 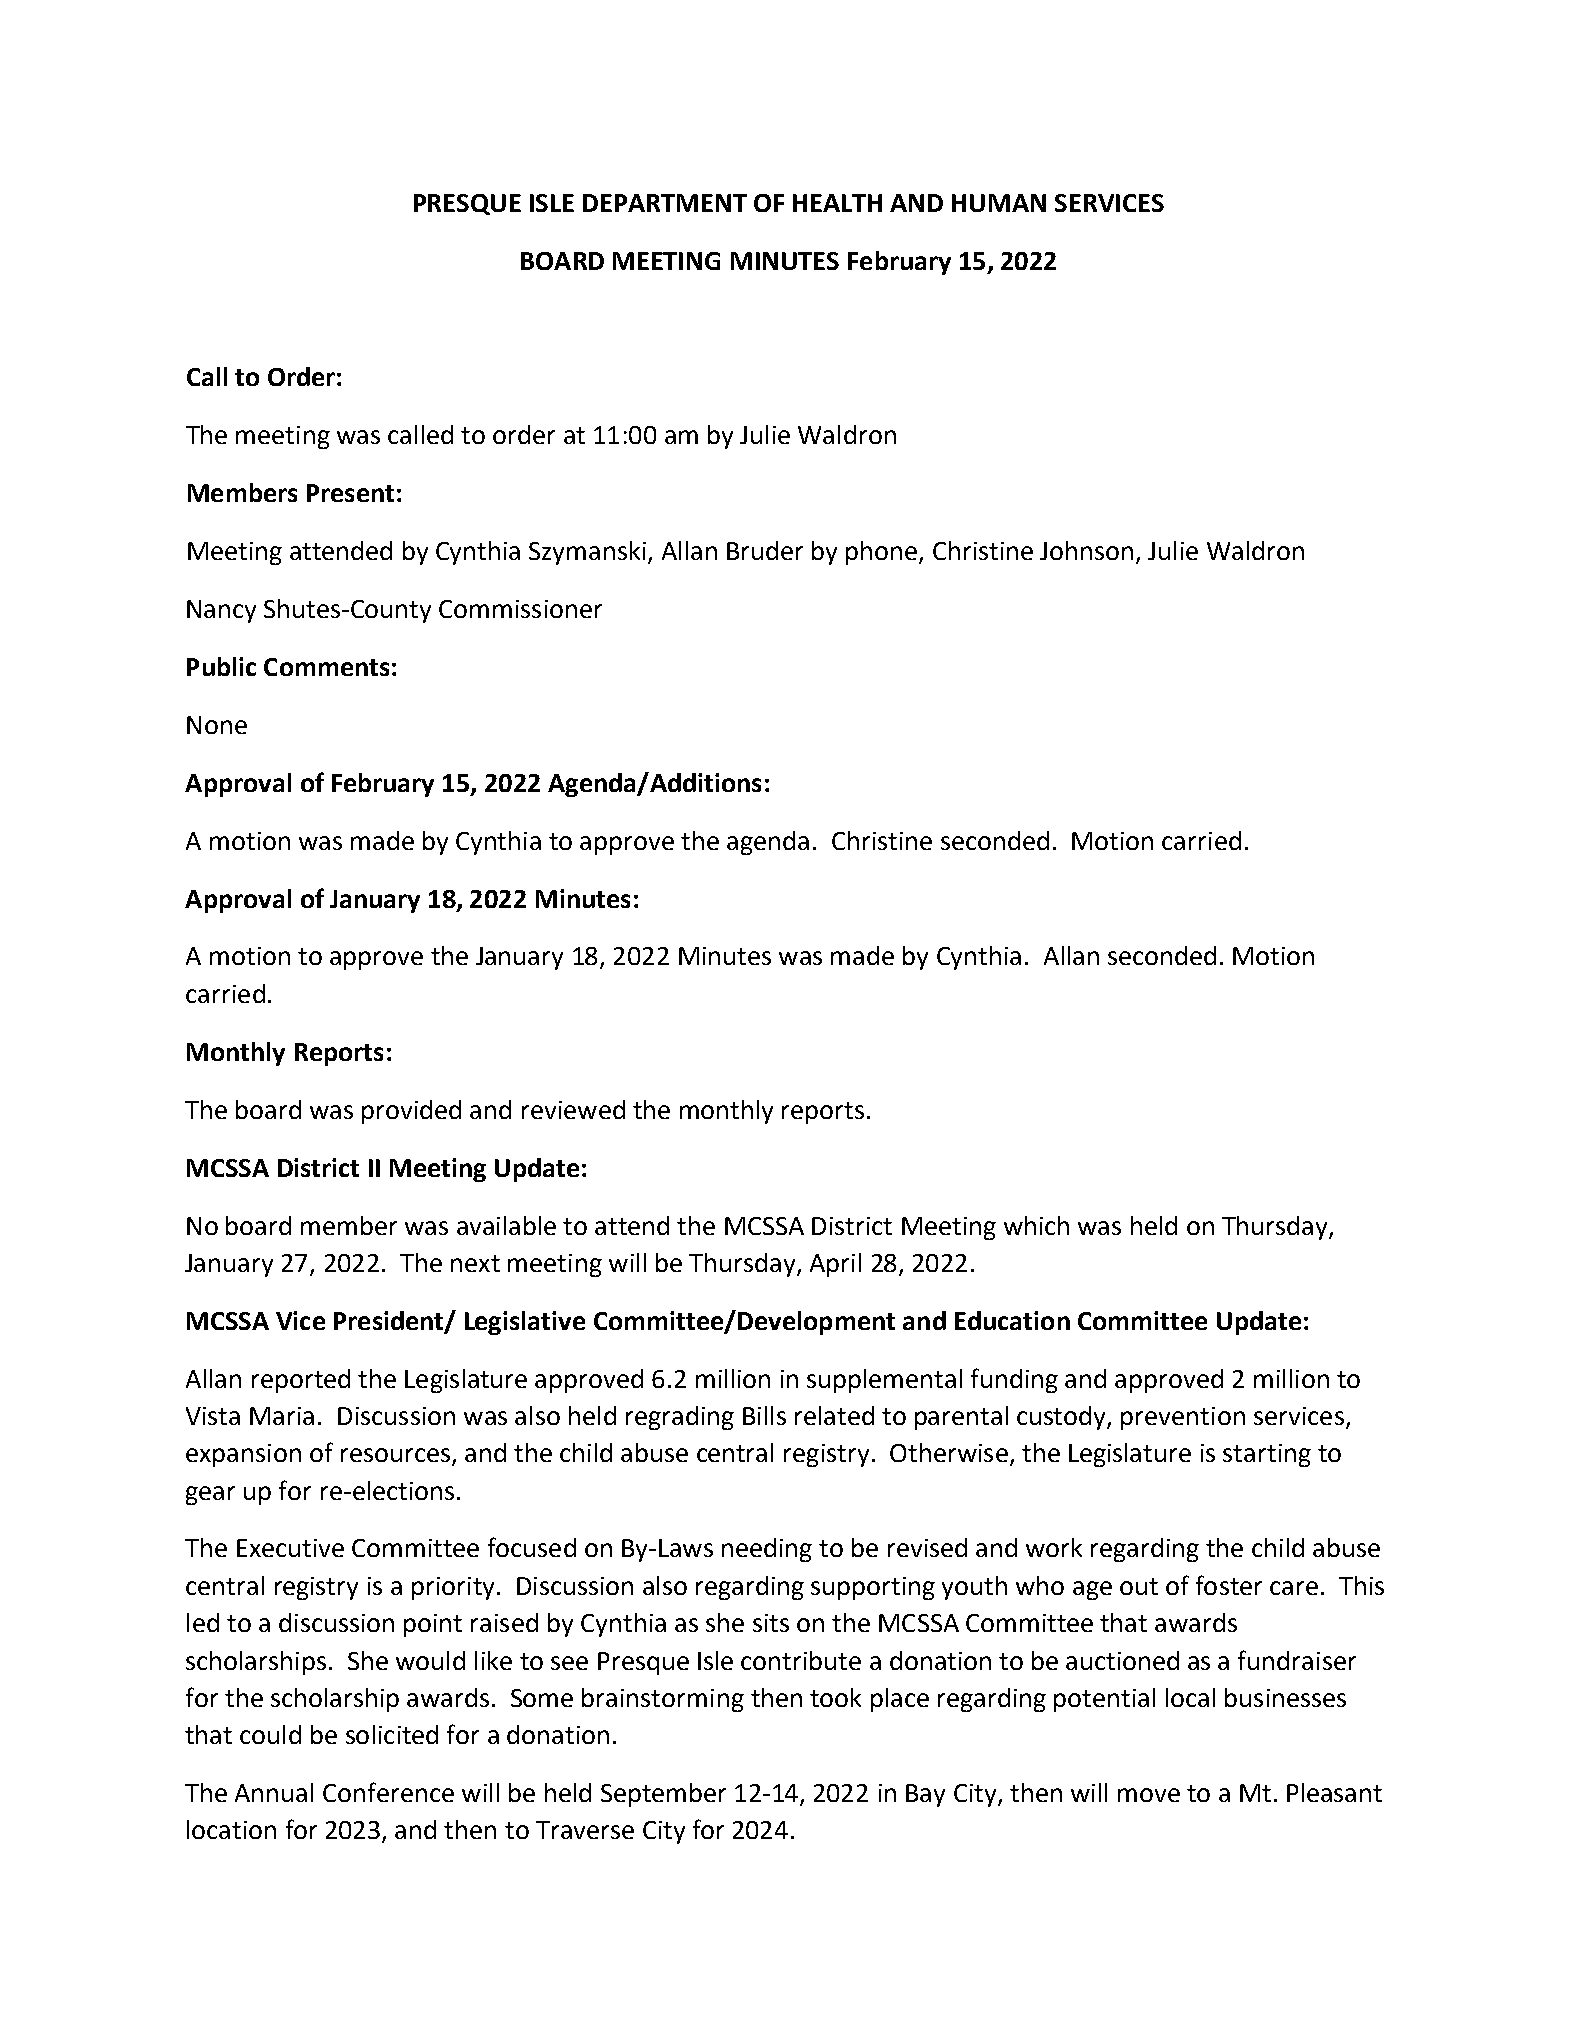 I want to click on which, so click(x=1036, y=1225).
